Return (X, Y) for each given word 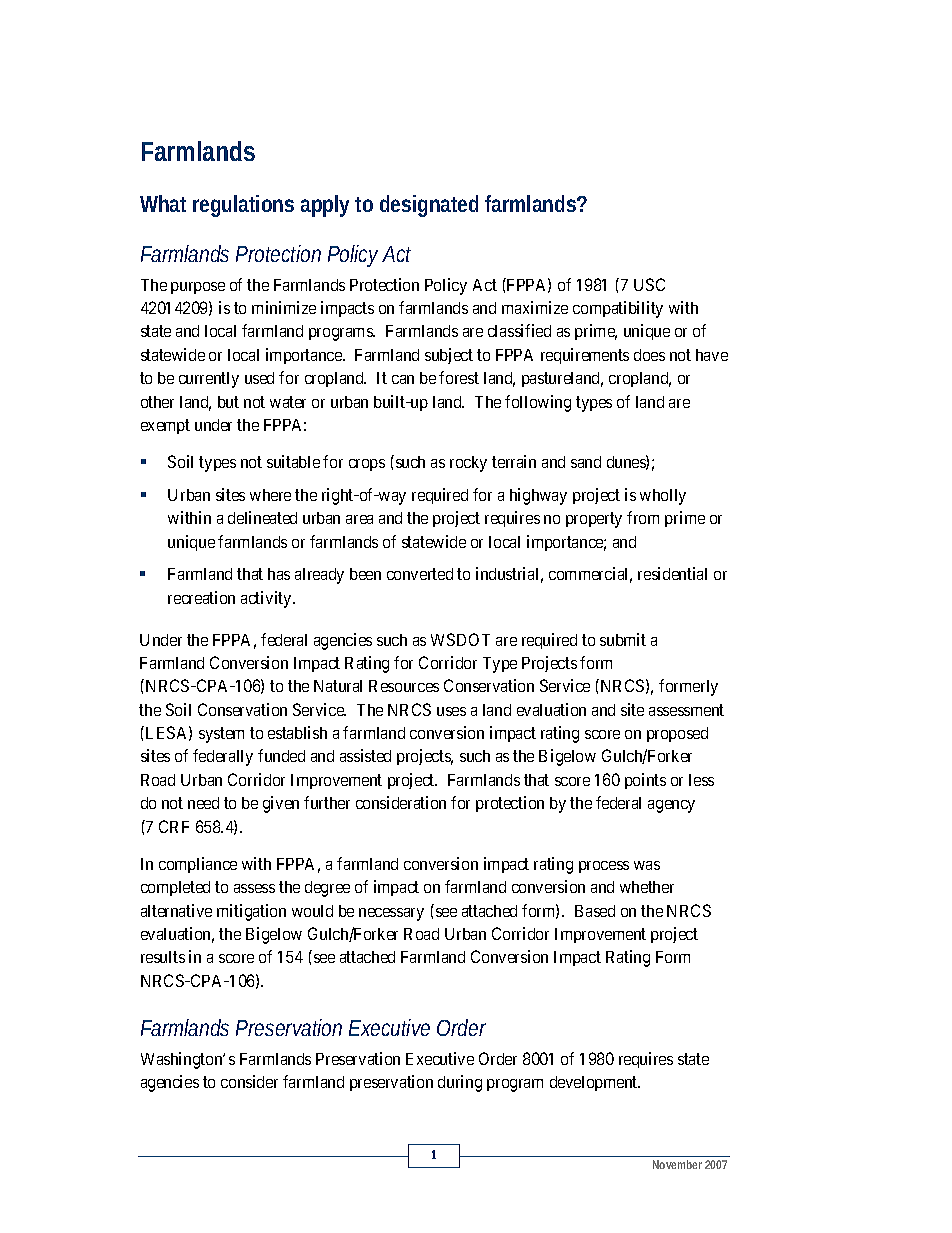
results (163, 957)
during (460, 1083)
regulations (243, 206)
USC (649, 284)
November (677, 1164)
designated (429, 206)
